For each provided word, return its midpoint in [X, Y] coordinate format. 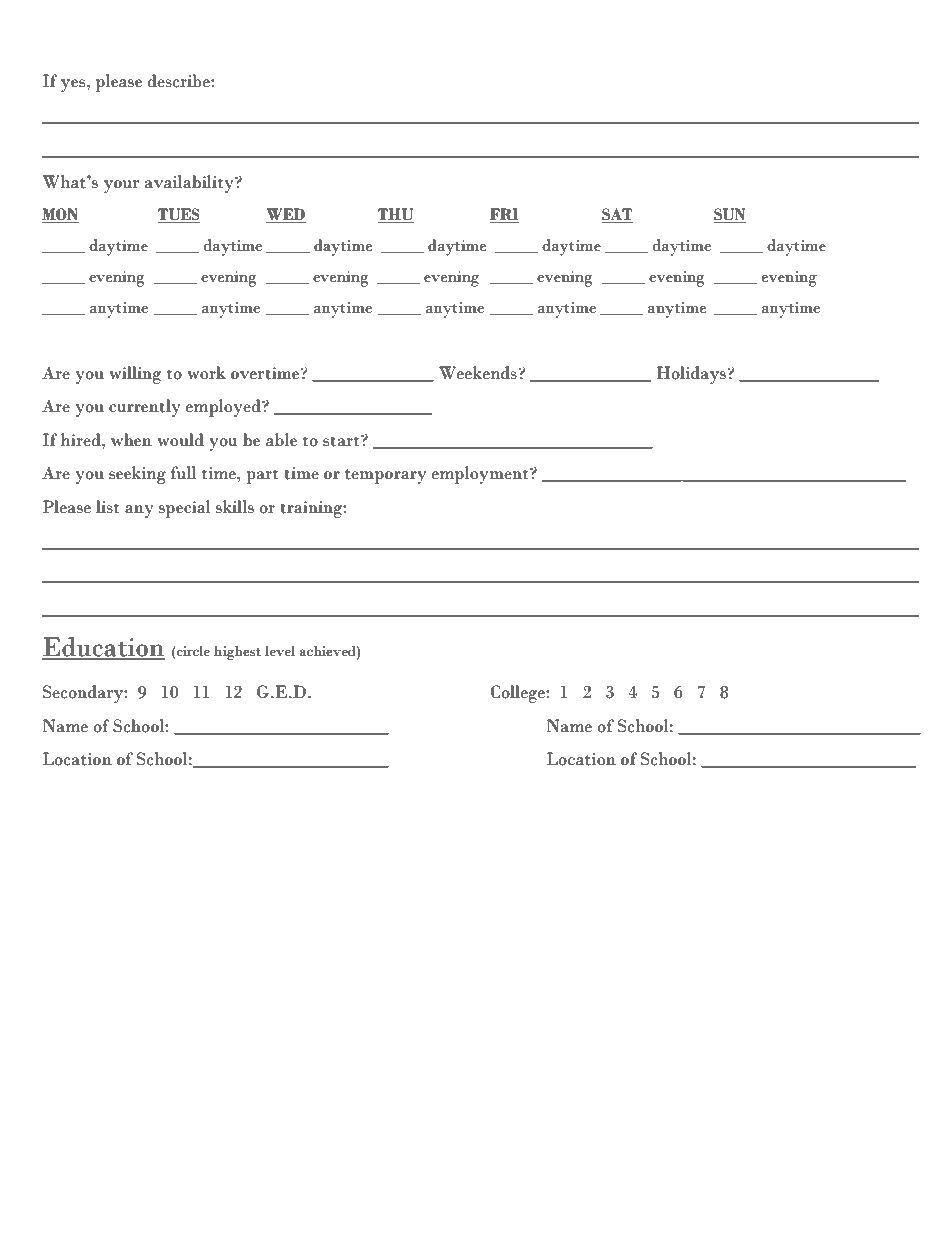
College [519, 694]
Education [103, 648]
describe [179, 81]
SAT [617, 215]
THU [396, 215]
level [280, 650]
